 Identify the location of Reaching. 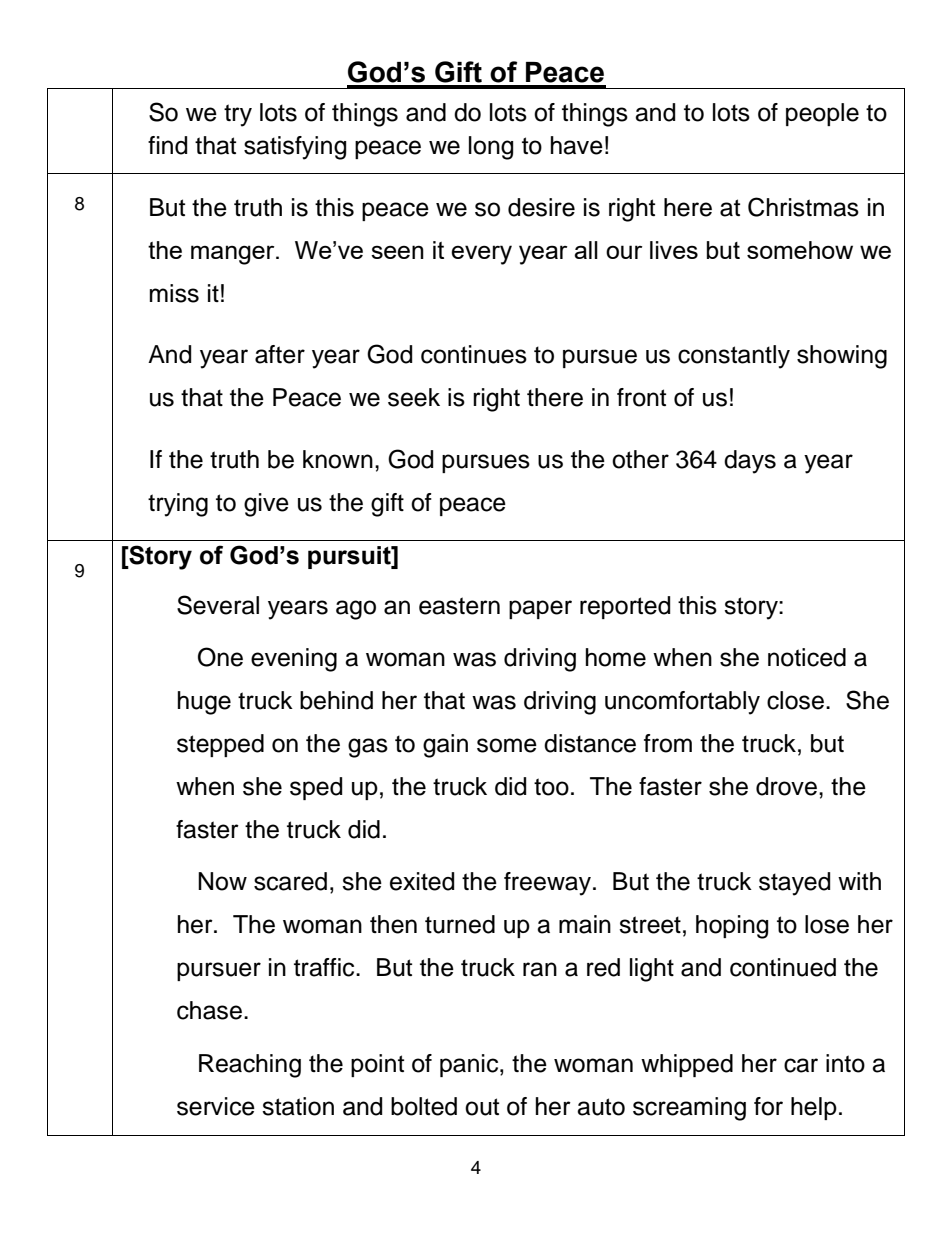
(250, 1066).
